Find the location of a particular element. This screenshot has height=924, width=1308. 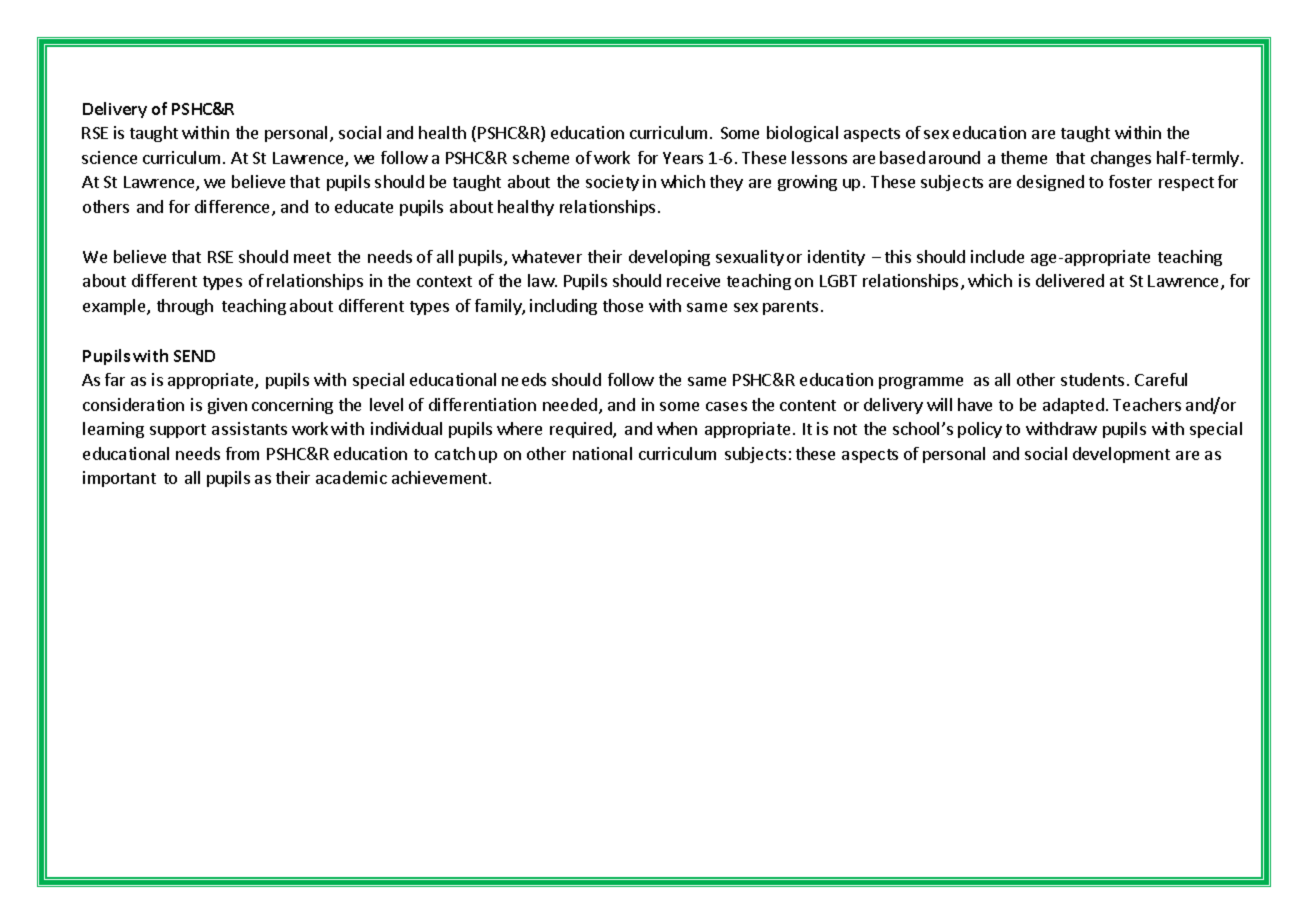

through is located at coordinates (185, 307).
